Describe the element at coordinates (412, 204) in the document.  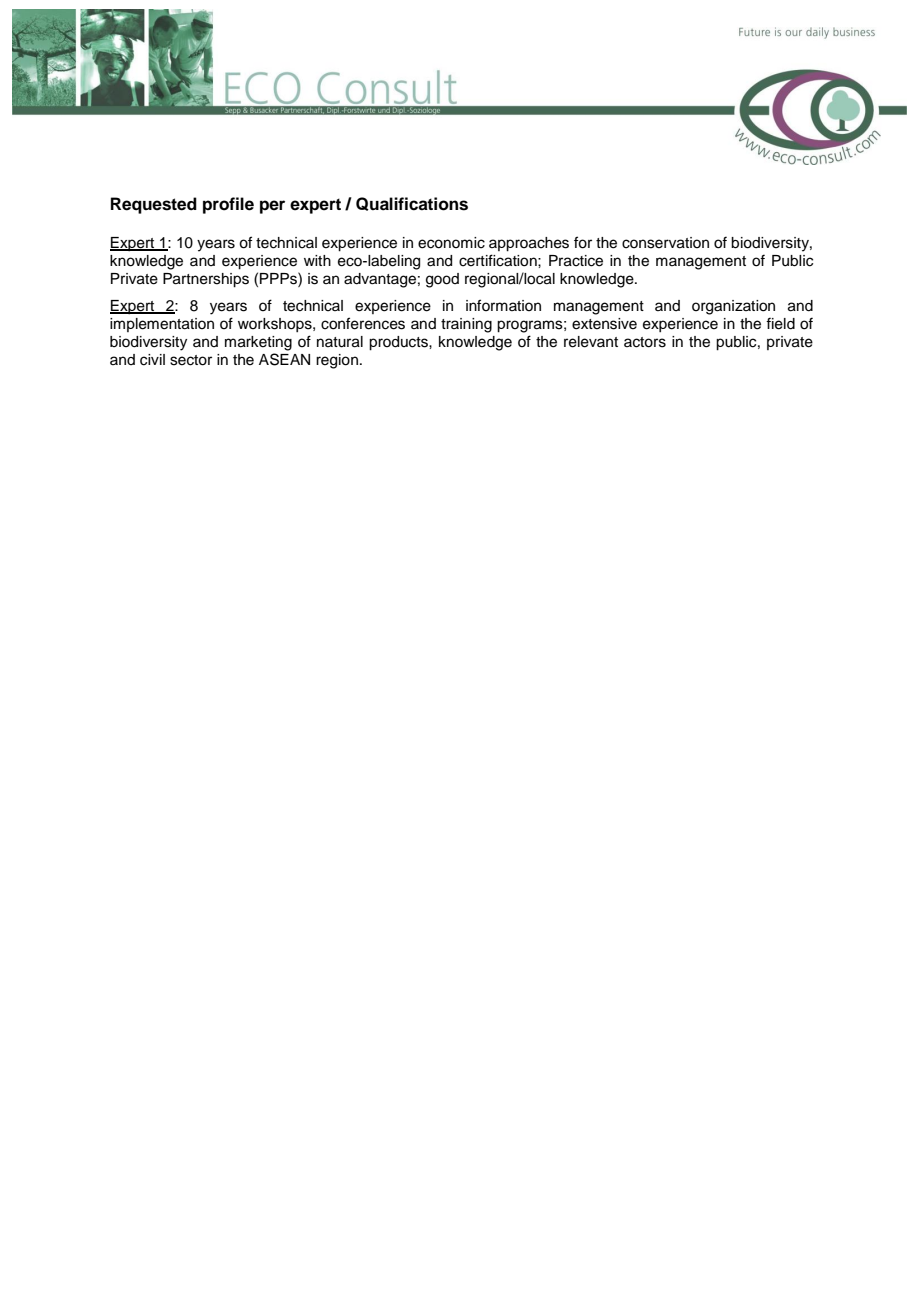
I see `Qualifications` at that location.
